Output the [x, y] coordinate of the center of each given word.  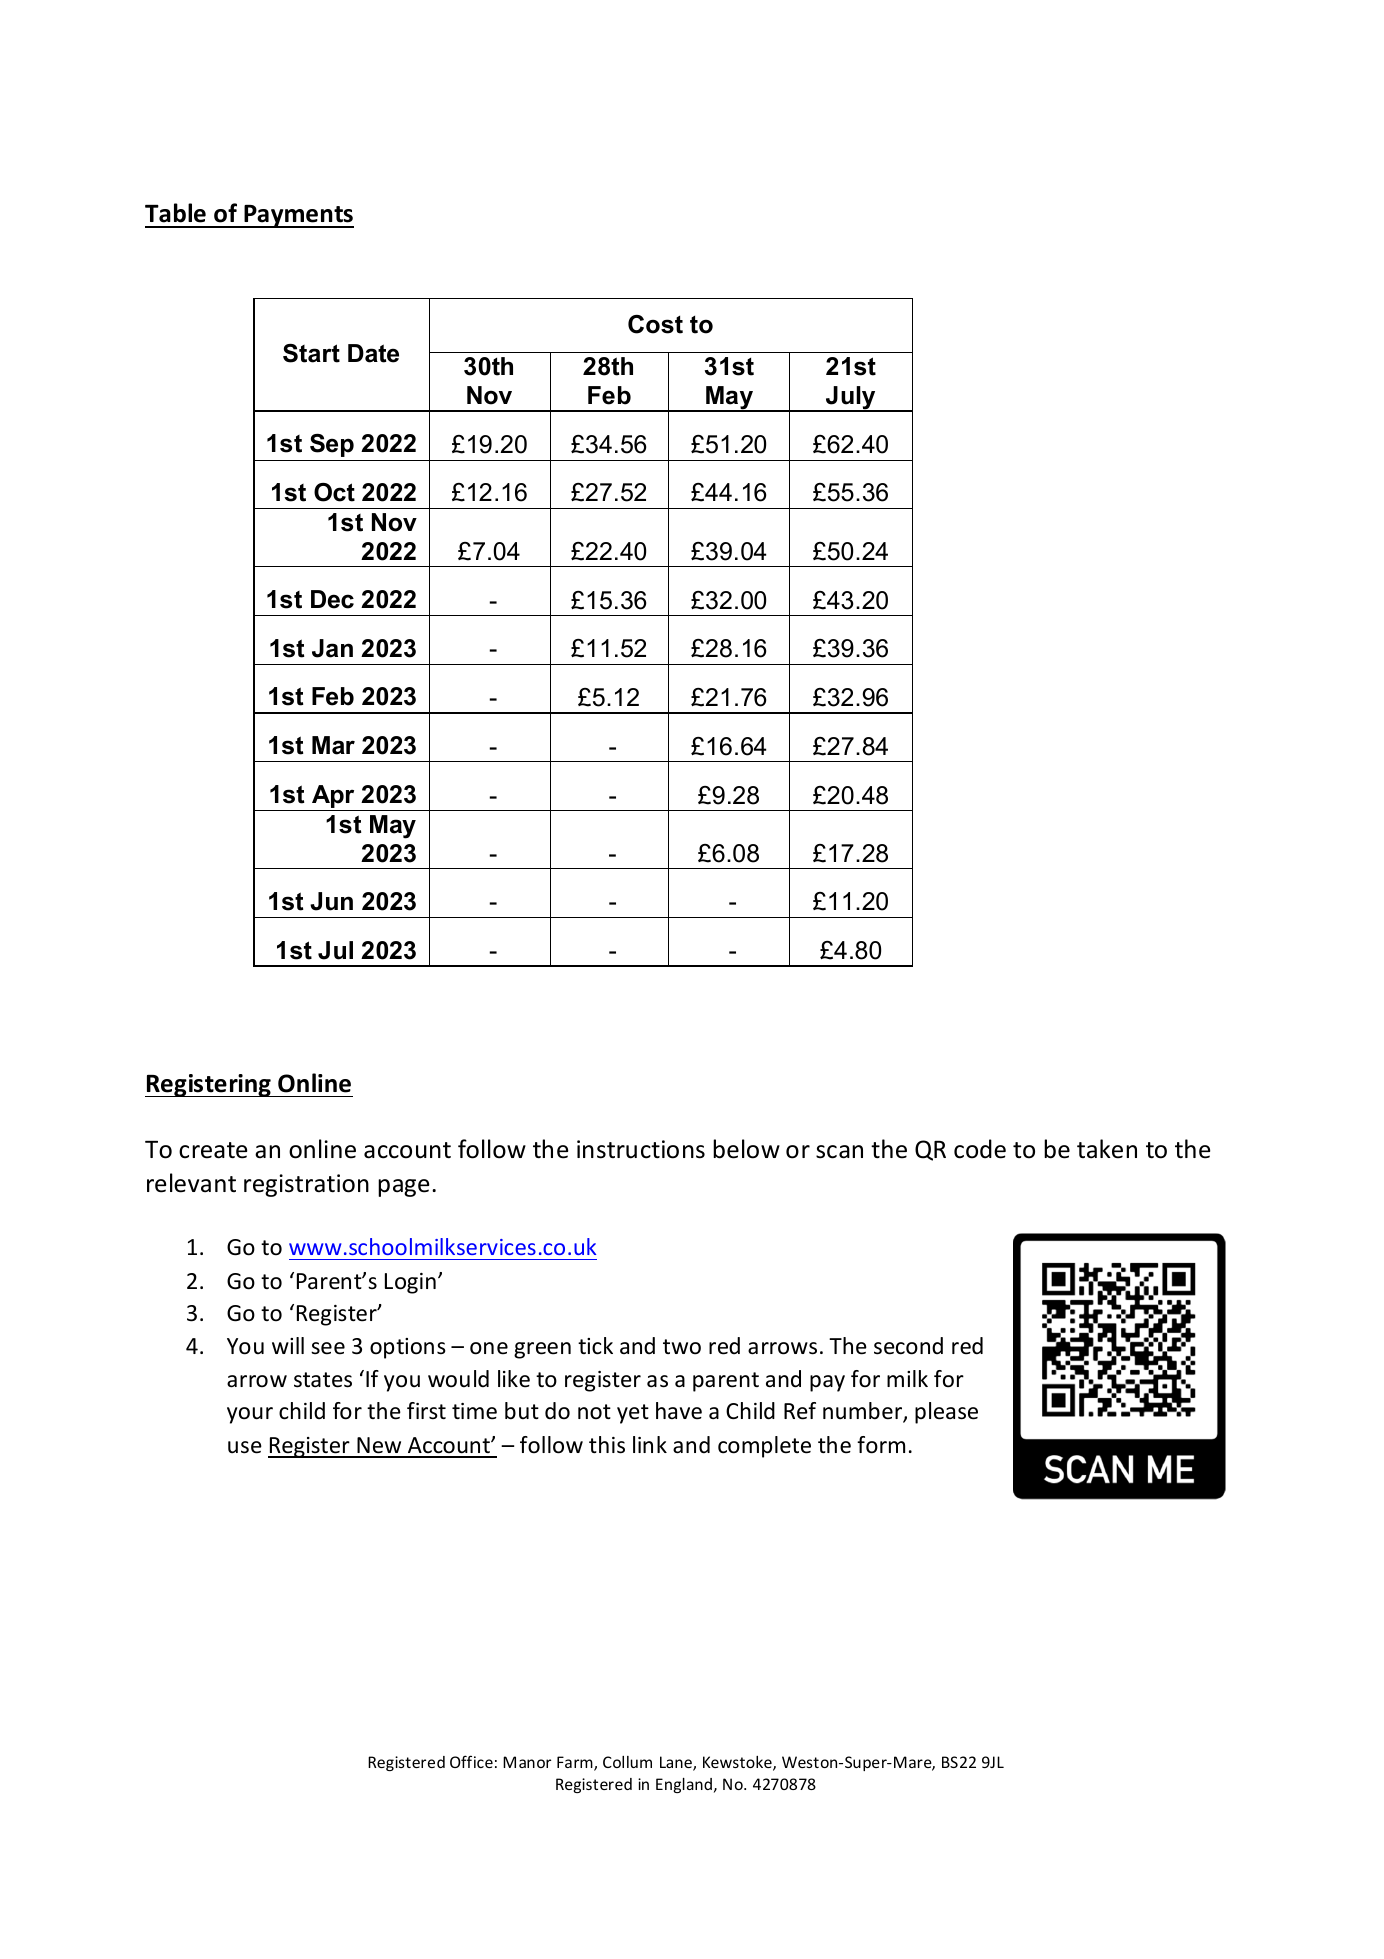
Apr [333, 798]
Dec [332, 599]
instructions [641, 1149]
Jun [331, 901]
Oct [334, 492]
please [946, 1413]
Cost [655, 324]
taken [1107, 1149]
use [245, 1447]
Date [373, 353]
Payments [298, 216]
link [650, 1444]
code [980, 1149]
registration [306, 1185]
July [851, 399]
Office [471, 1761]
